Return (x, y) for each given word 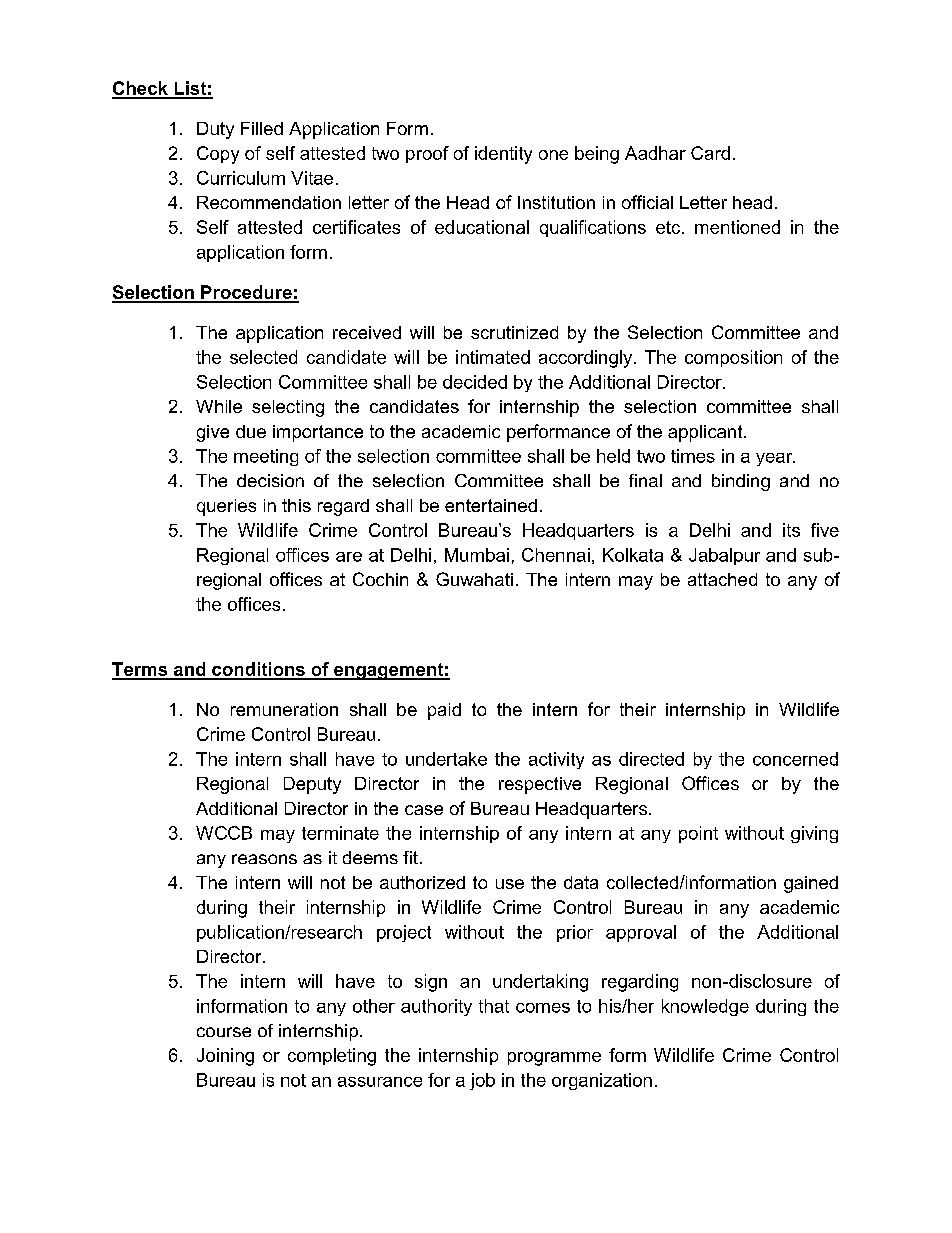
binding (741, 482)
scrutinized (514, 332)
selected (263, 357)
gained (811, 884)
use (510, 884)
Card (710, 153)
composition (733, 358)
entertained (491, 505)
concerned (795, 759)
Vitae (312, 178)
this (296, 505)
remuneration (284, 709)
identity (503, 155)
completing (332, 1057)
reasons (264, 859)
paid (444, 711)
